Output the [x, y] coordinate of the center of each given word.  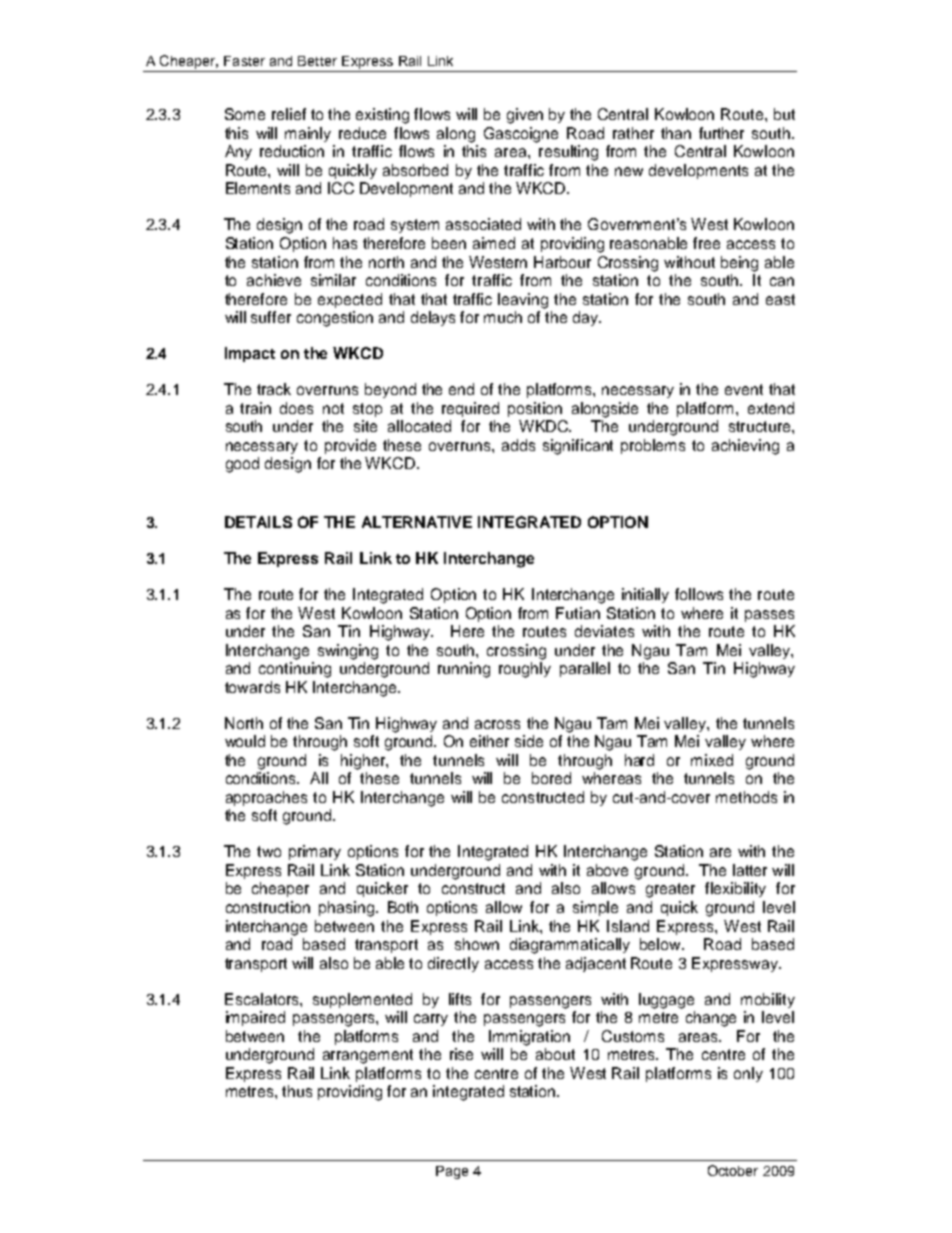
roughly [525, 670]
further [721, 133]
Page [452, 1172]
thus [297, 1091]
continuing [295, 670]
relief [289, 114]
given [525, 116]
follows [699, 594]
